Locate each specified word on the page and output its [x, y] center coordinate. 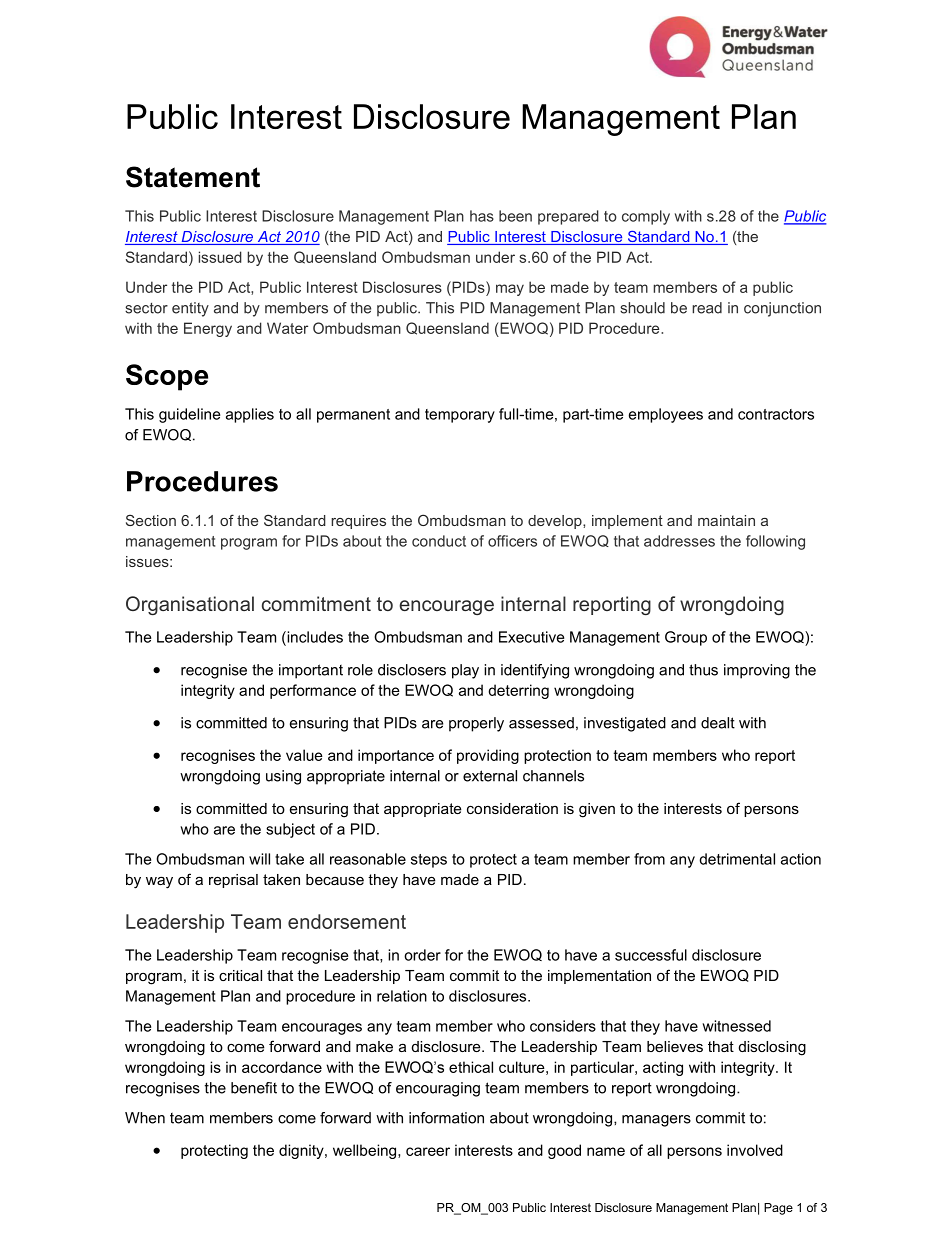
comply [646, 217]
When [145, 1118]
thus [703, 670]
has [482, 216]
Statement [193, 177]
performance [313, 691]
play [465, 671]
